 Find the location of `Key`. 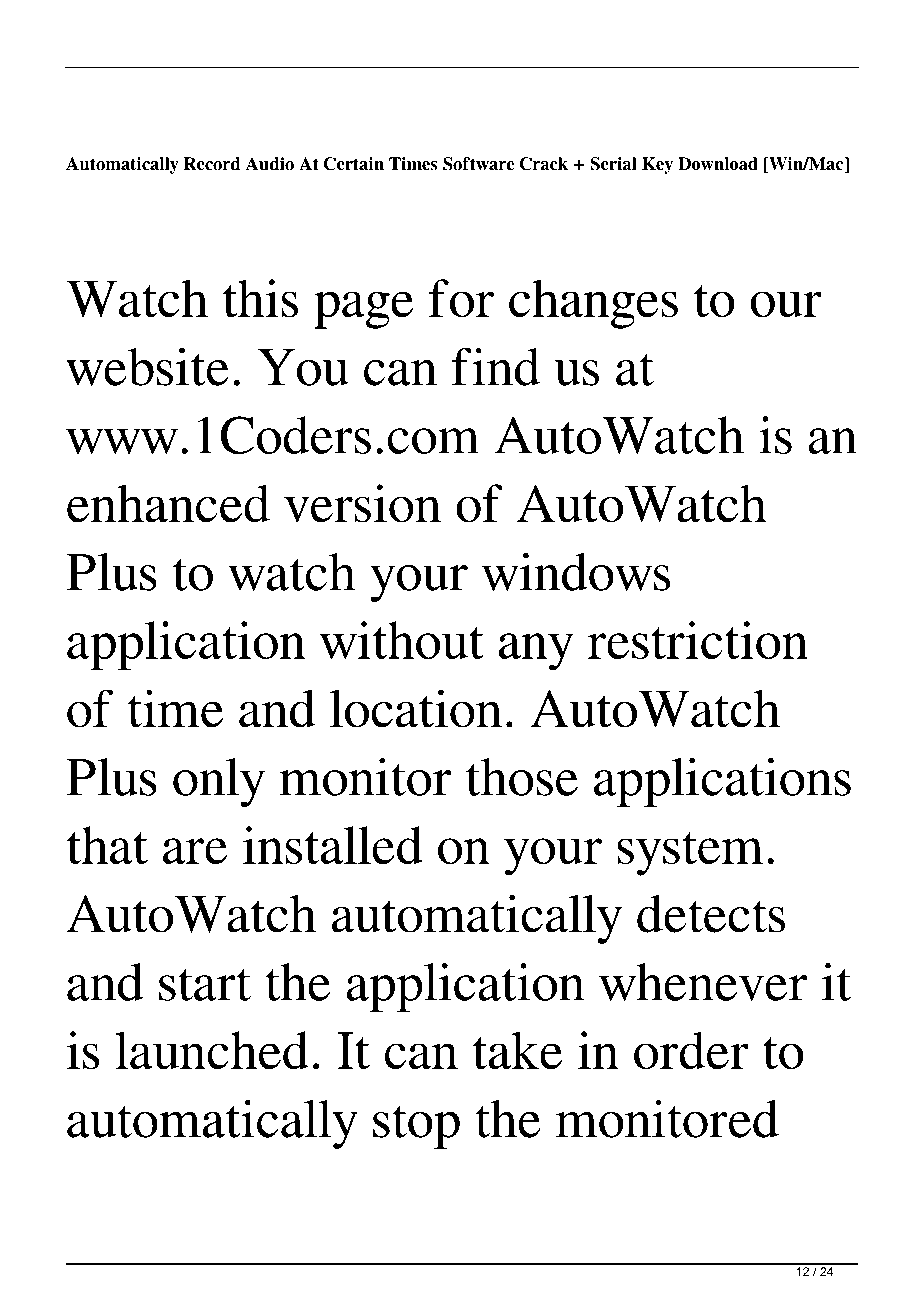

Key is located at coordinates (657, 165).
